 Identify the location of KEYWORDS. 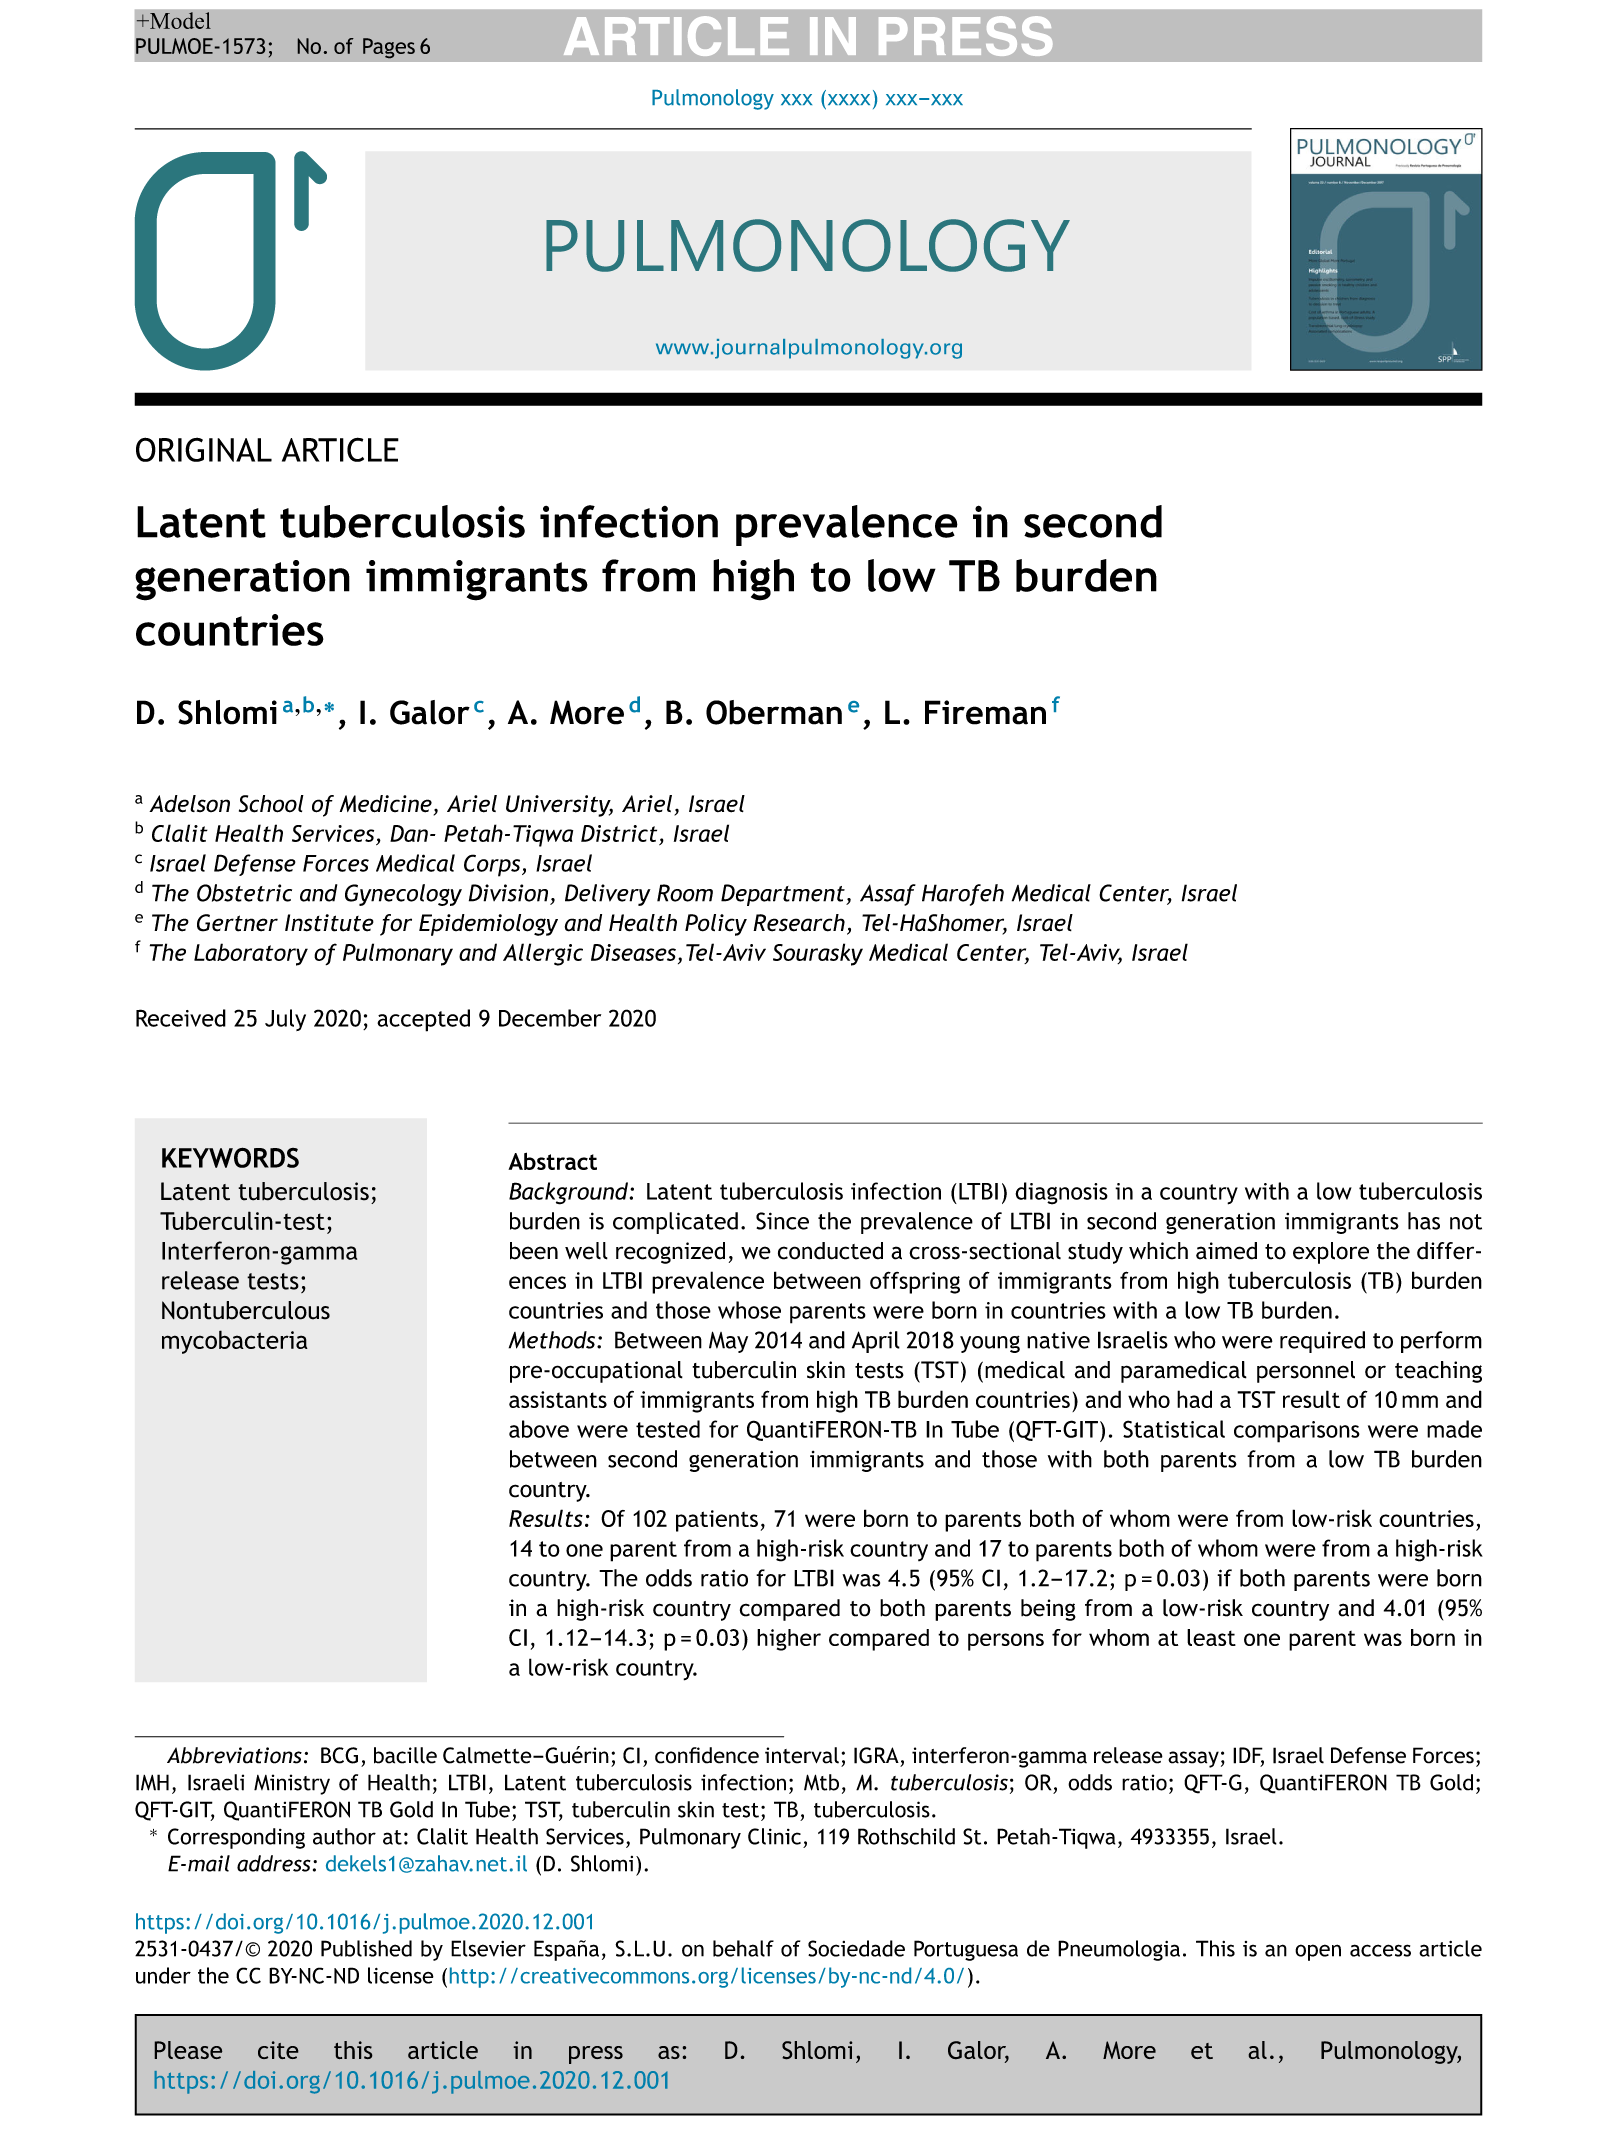
(230, 1157).
